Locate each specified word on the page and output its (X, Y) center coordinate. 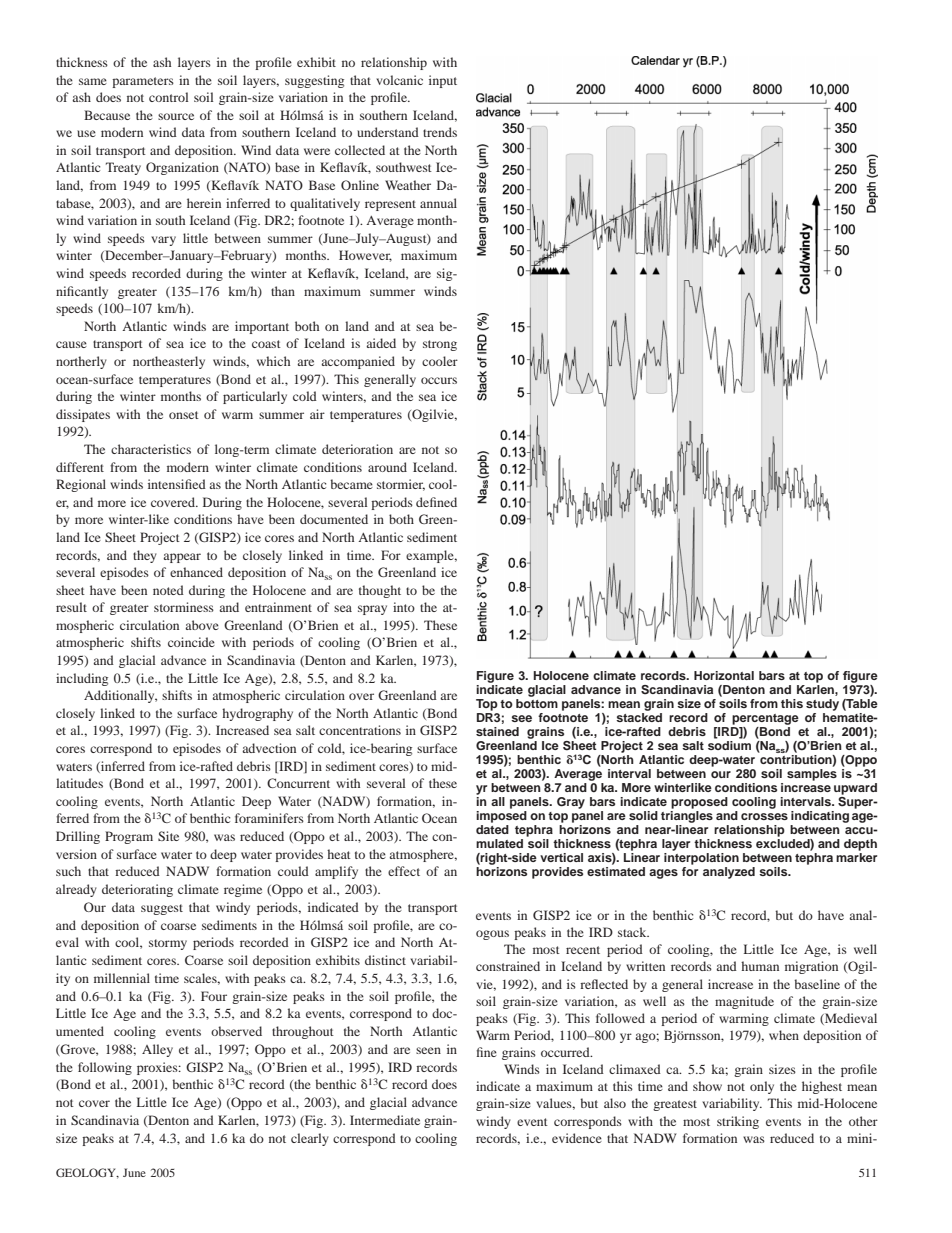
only (762, 1087)
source (176, 116)
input (443, 81)
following (105, 1068)
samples (812, 775)
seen (428, 1050)
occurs (439, 380)
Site (168, 836)
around (387, 467)
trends (440, 132)
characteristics (151, 449)
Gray (571, 803)
